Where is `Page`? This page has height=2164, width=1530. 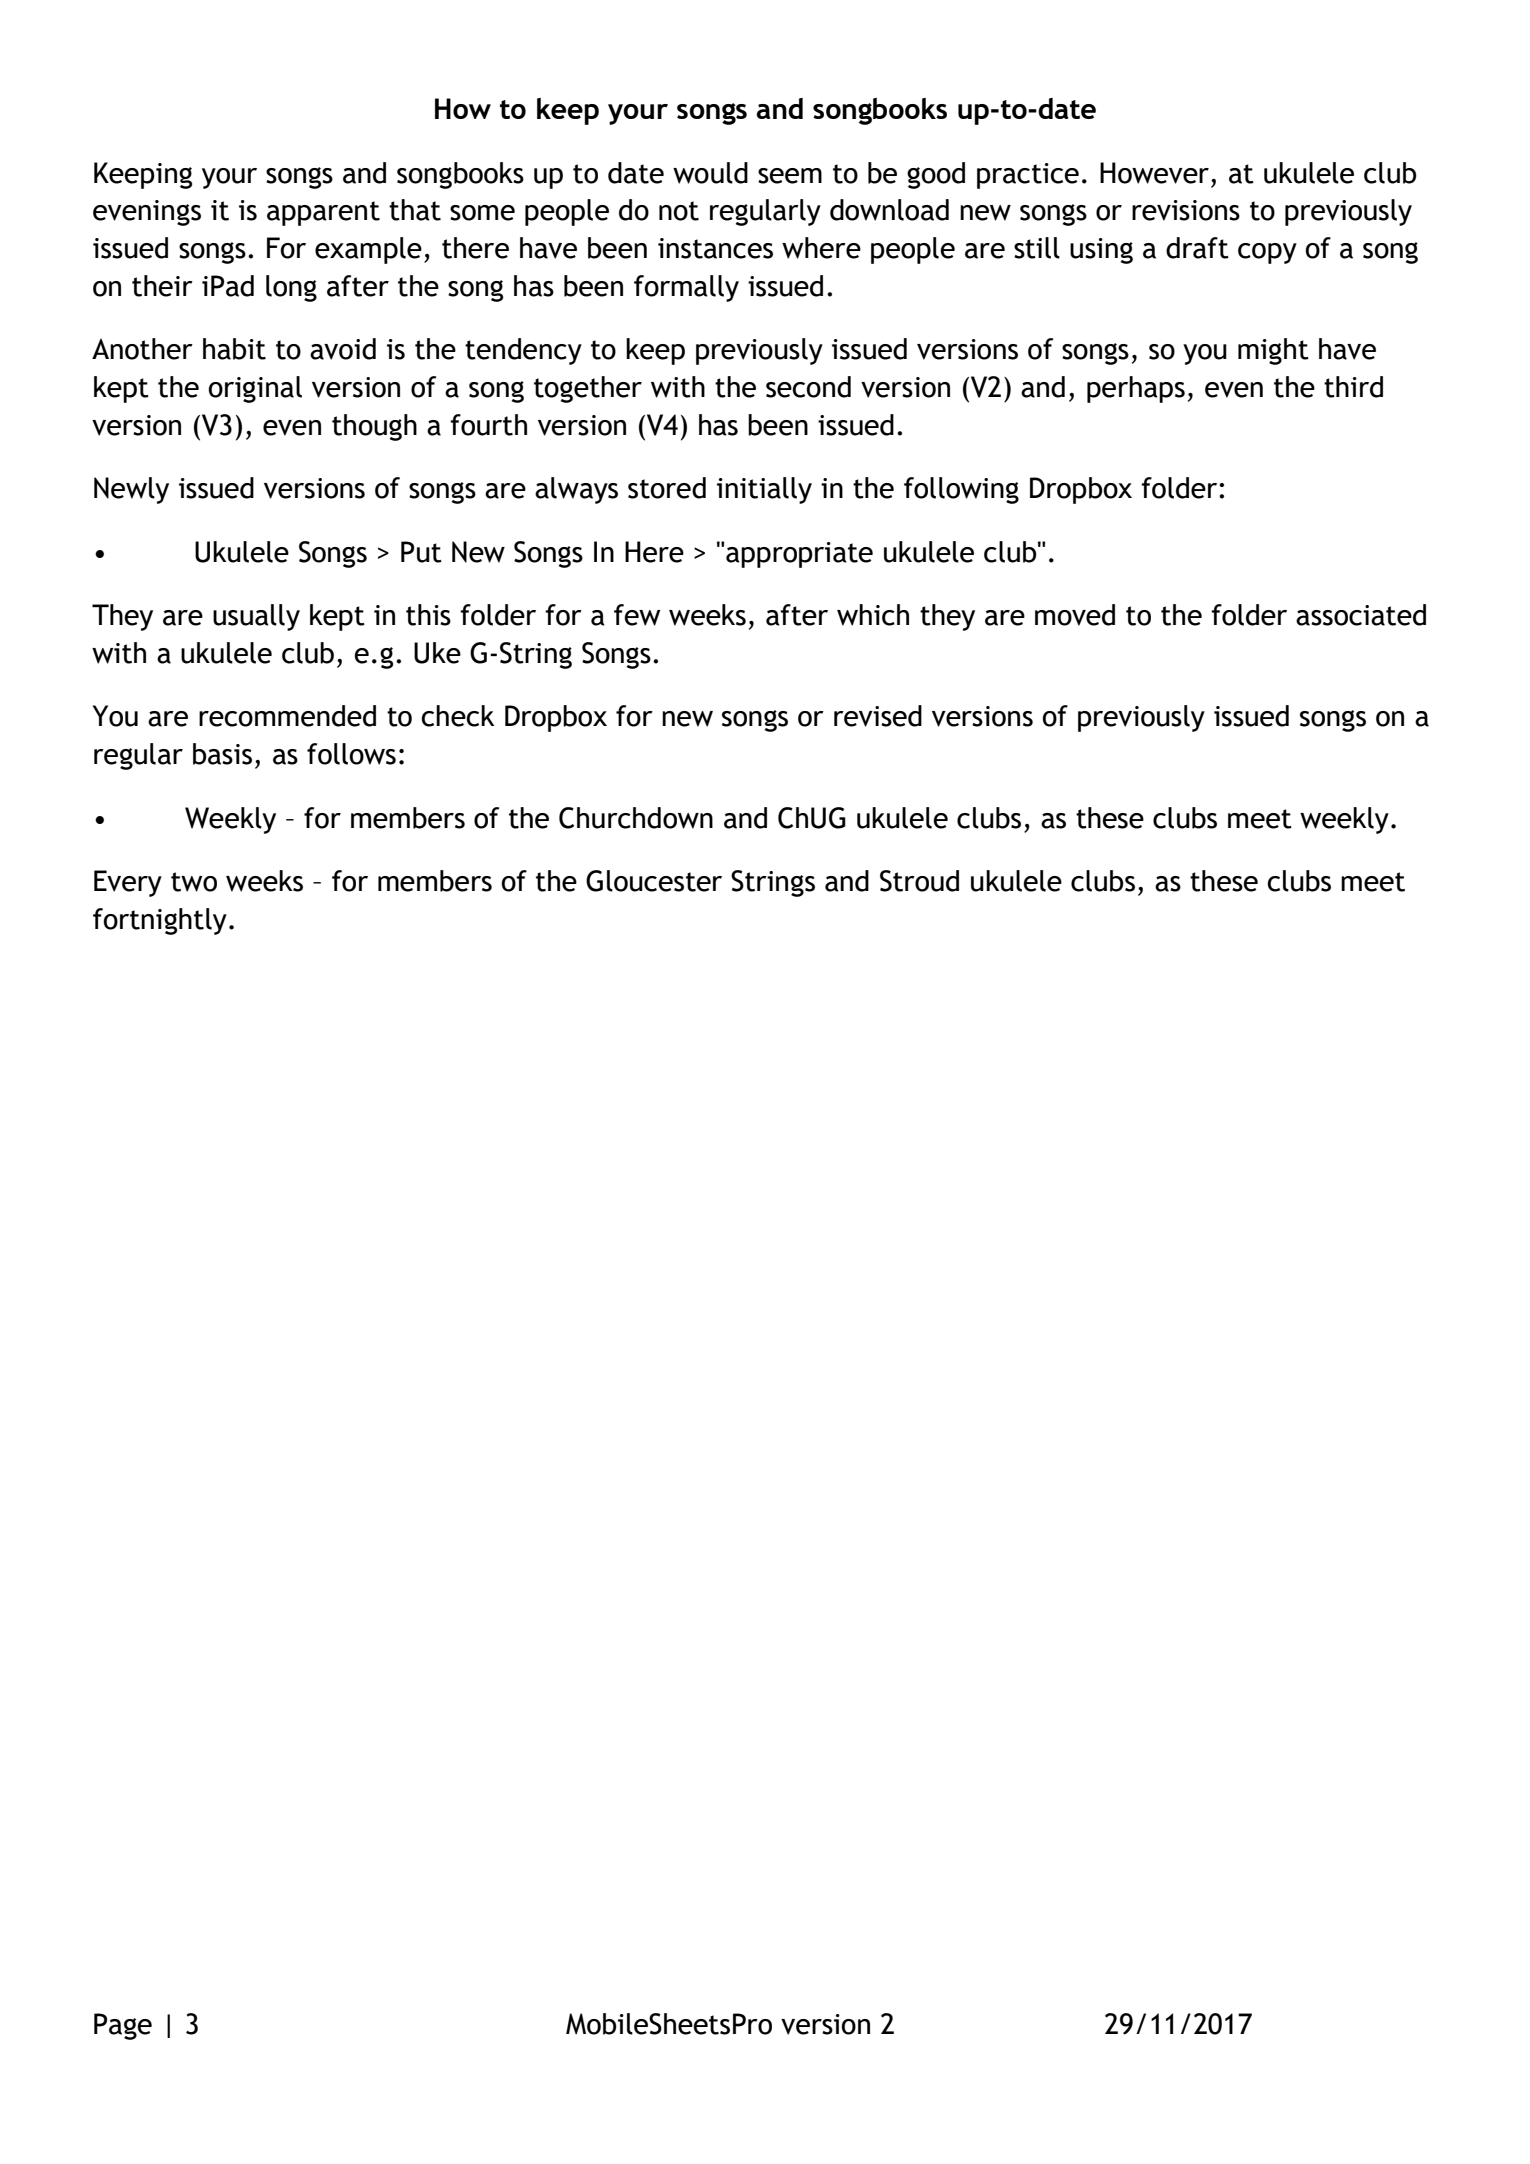 Page is located at coordinates (123, 2026).
